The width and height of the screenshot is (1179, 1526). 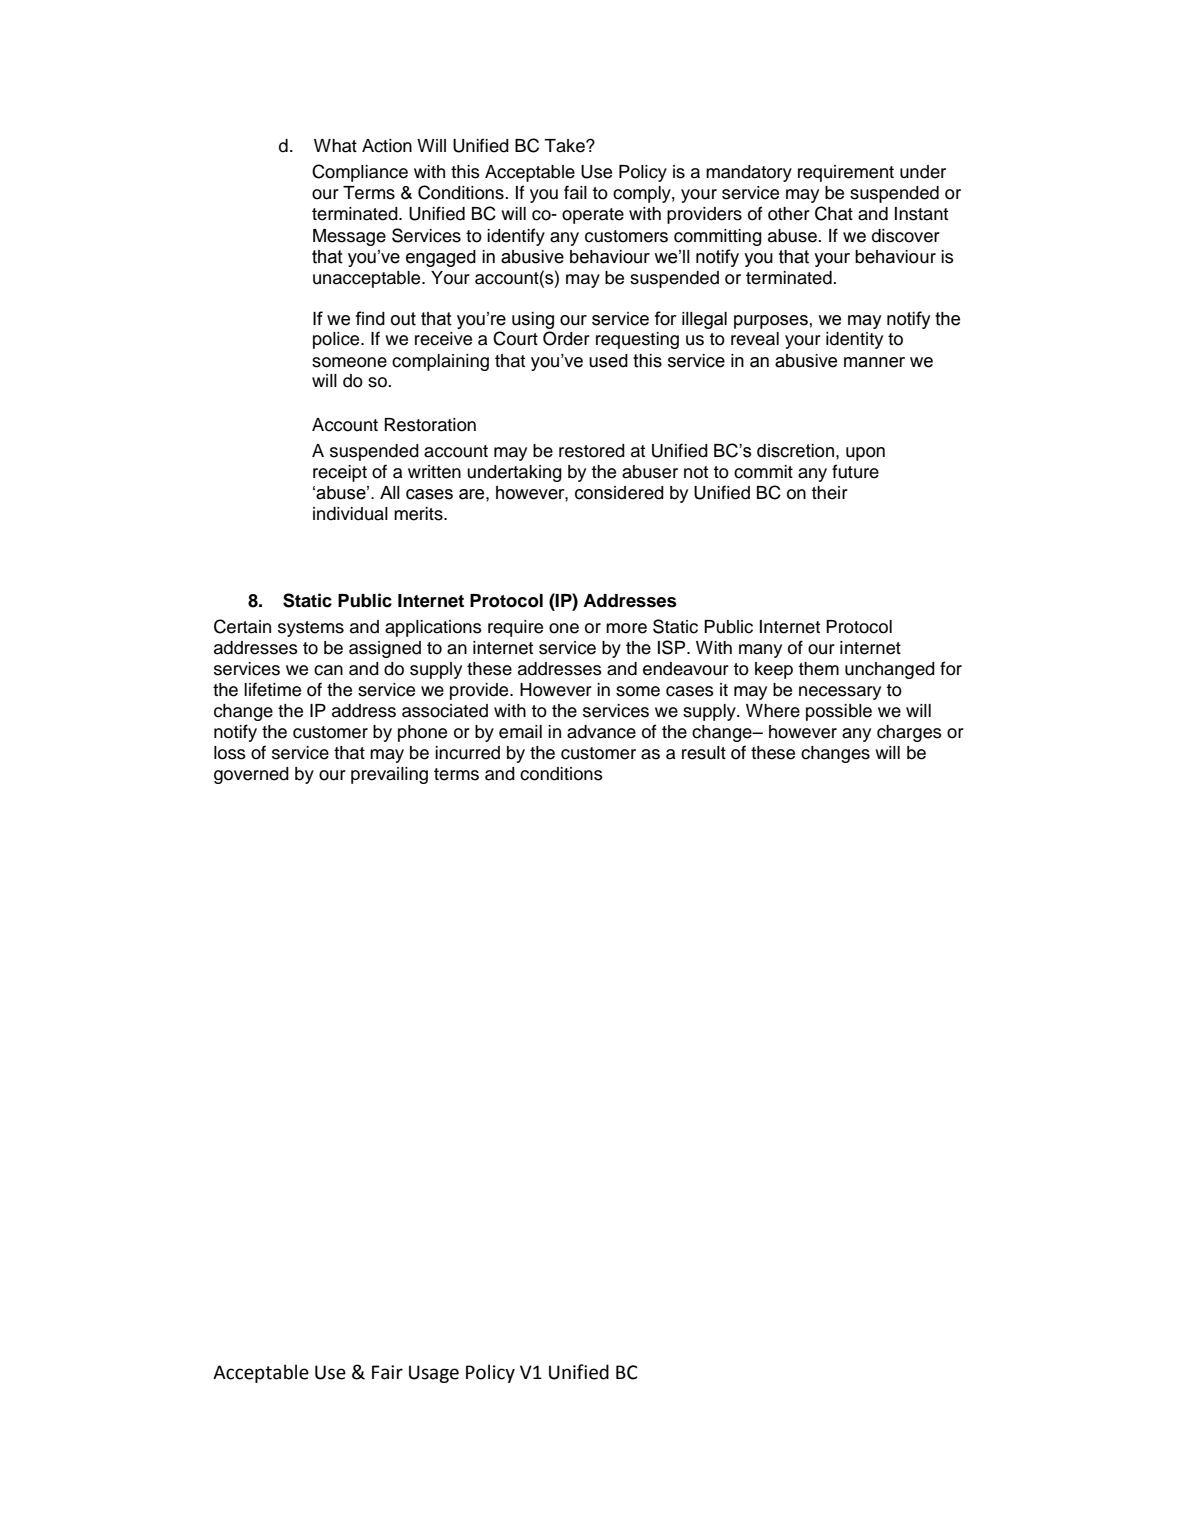 What do you see at coordinates (855, 471) in the screenshot?
I see `future` at bounding box center [855, 471].
